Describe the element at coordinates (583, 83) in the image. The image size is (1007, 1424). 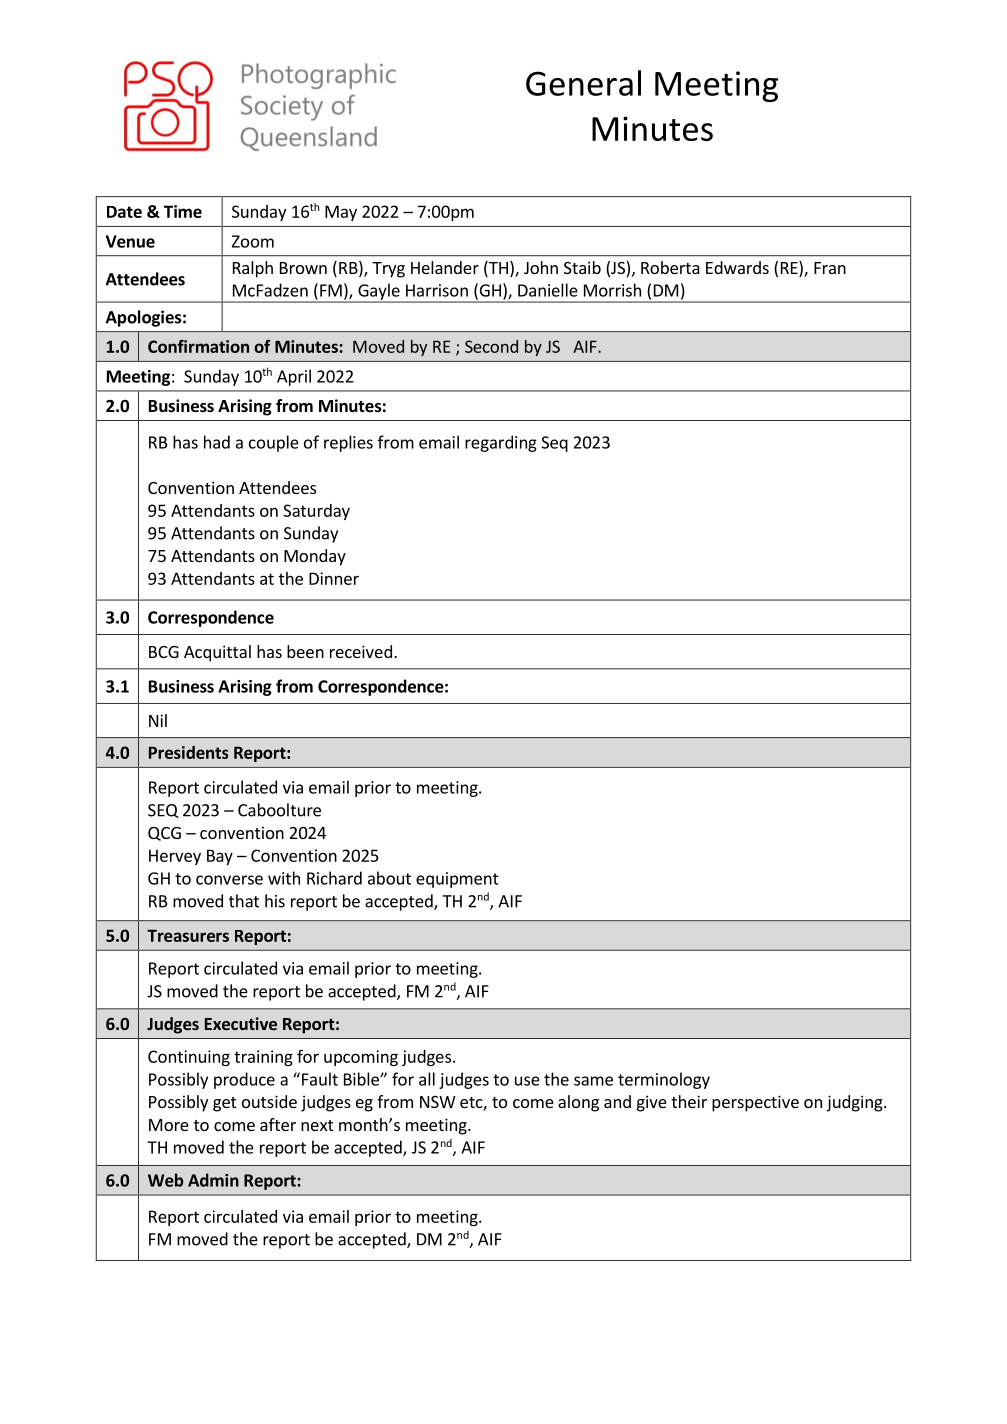
I see `General` at that location.
